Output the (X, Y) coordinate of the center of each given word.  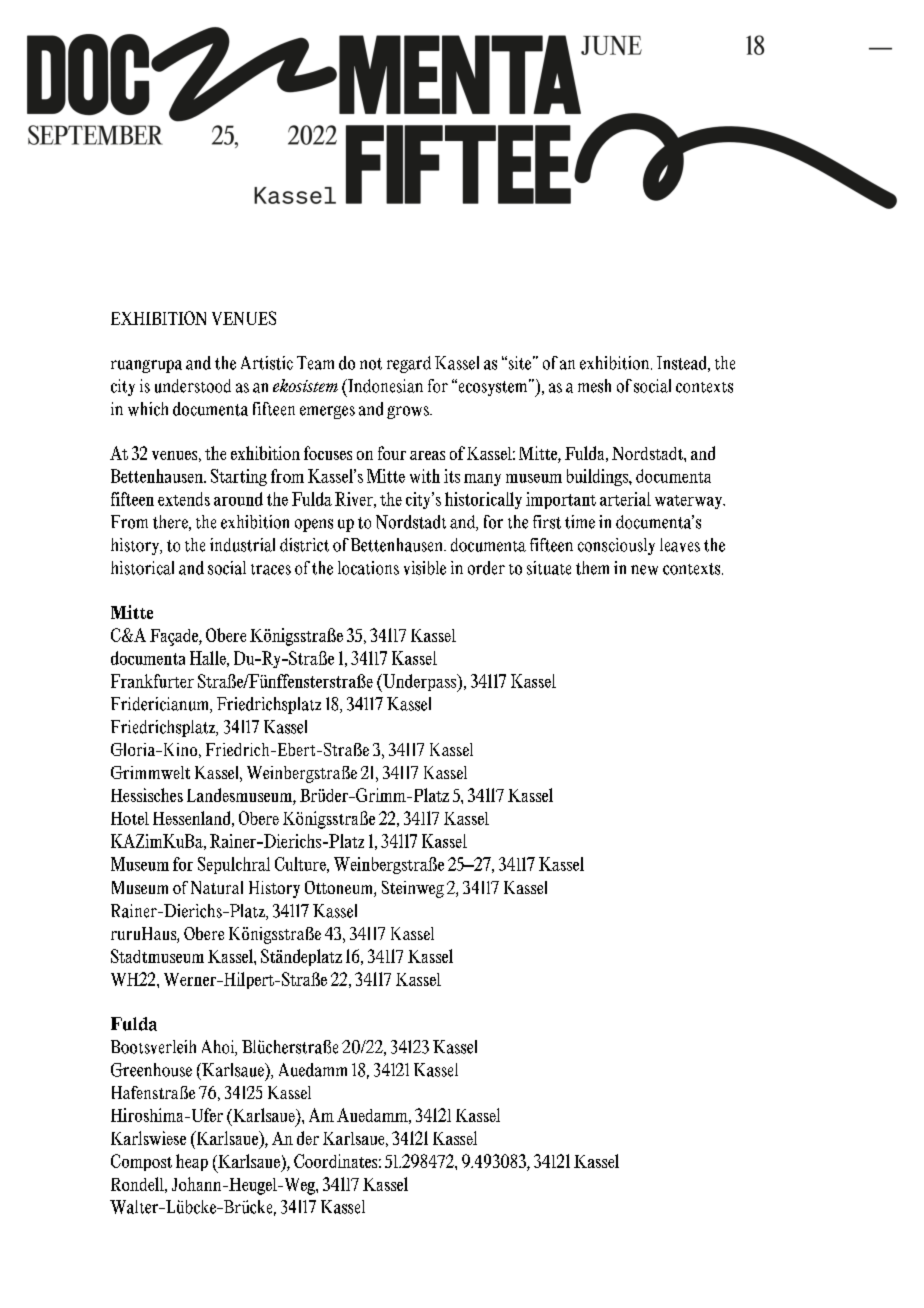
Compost (141, 1162)
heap (192, 1162)
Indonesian (384, 386)
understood (193, 386)
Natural (217, 887)
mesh (594, 386)
